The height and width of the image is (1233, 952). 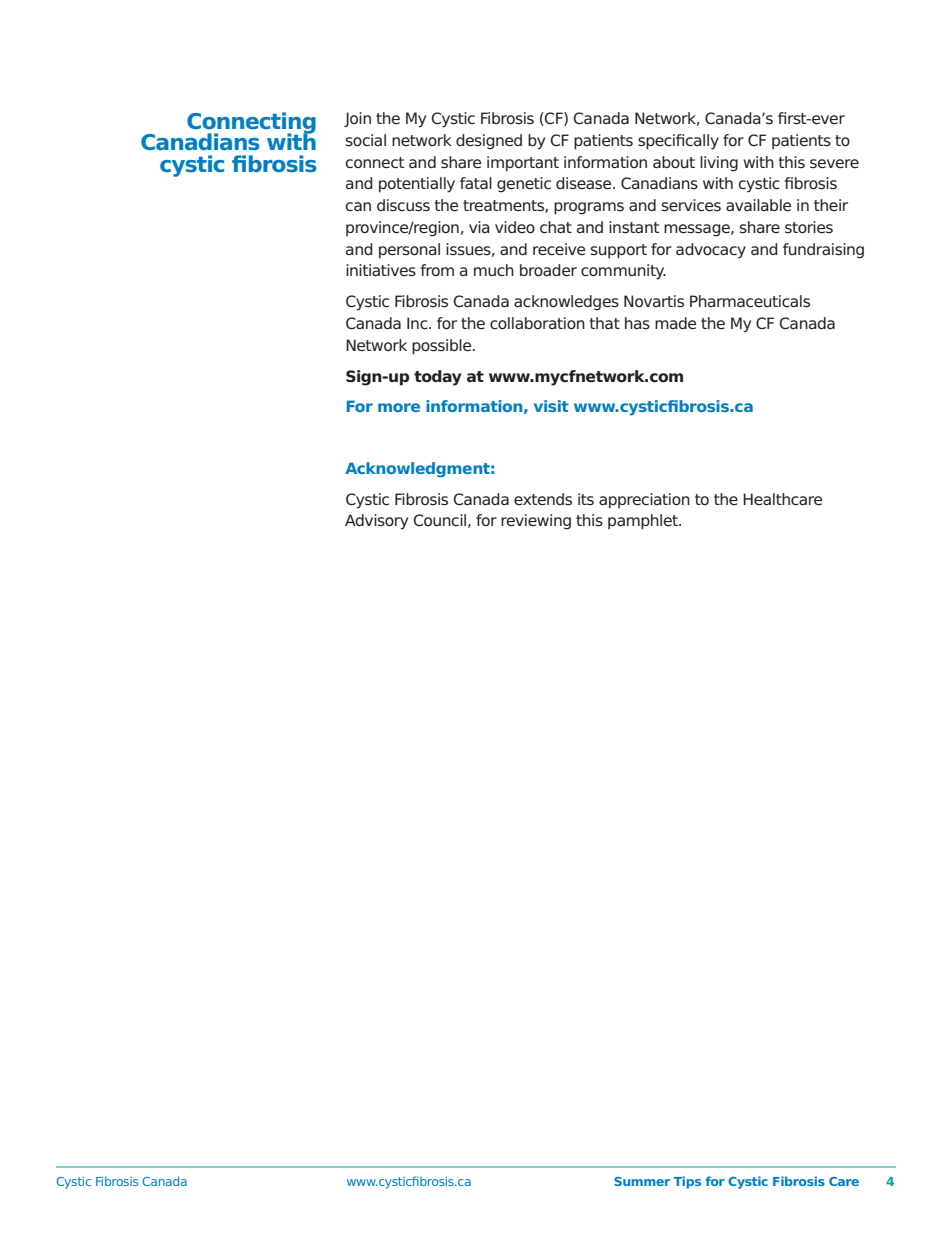 What do you see at coordinates (585, 183) in the image?
I see `disease` at bounding box center [585, 183].
